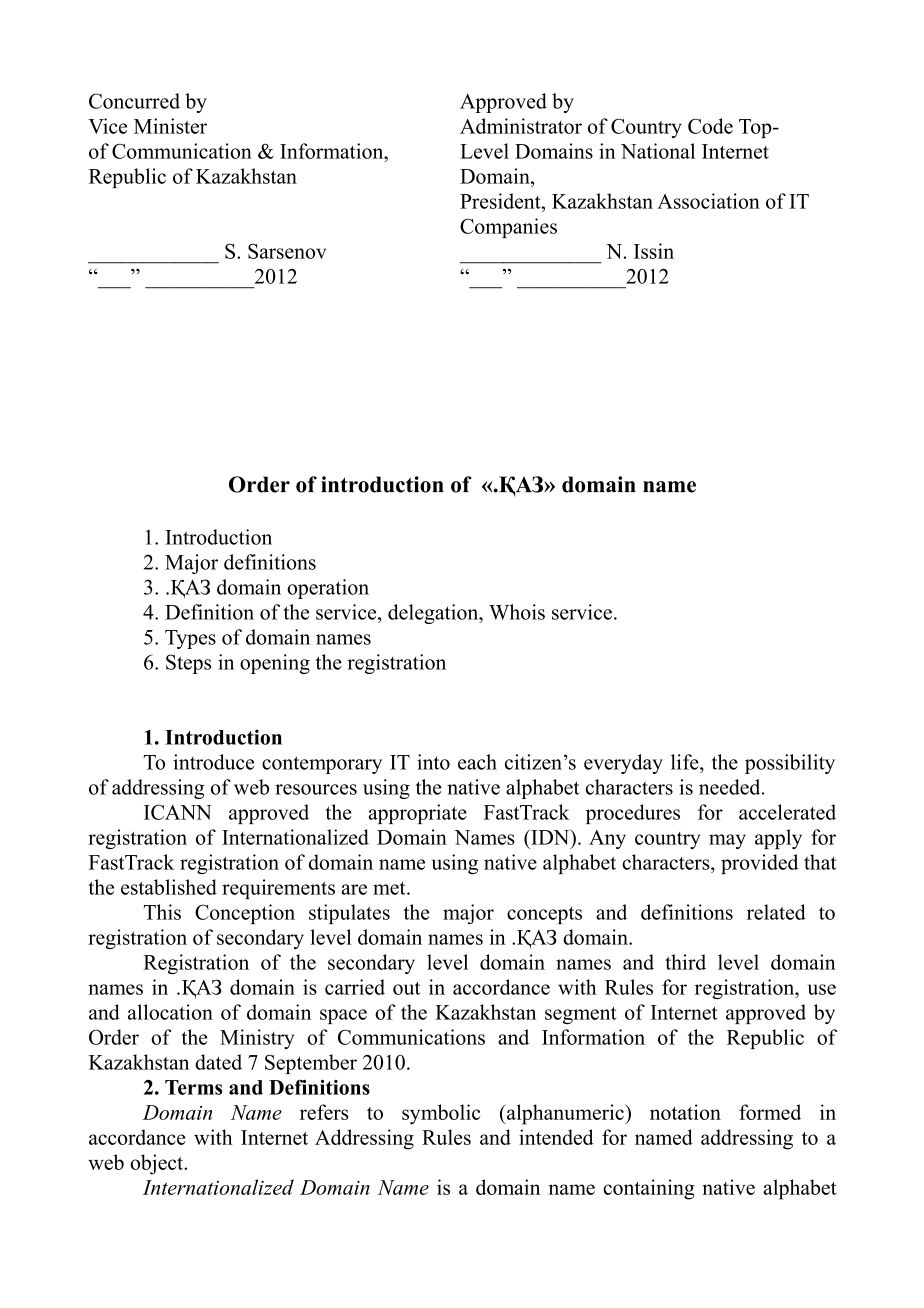 The image size is (924, 1308). What do you see at coordinates (521, 126) in the screenshot?
I see `Administrator` at bounding box center [521, 126].
